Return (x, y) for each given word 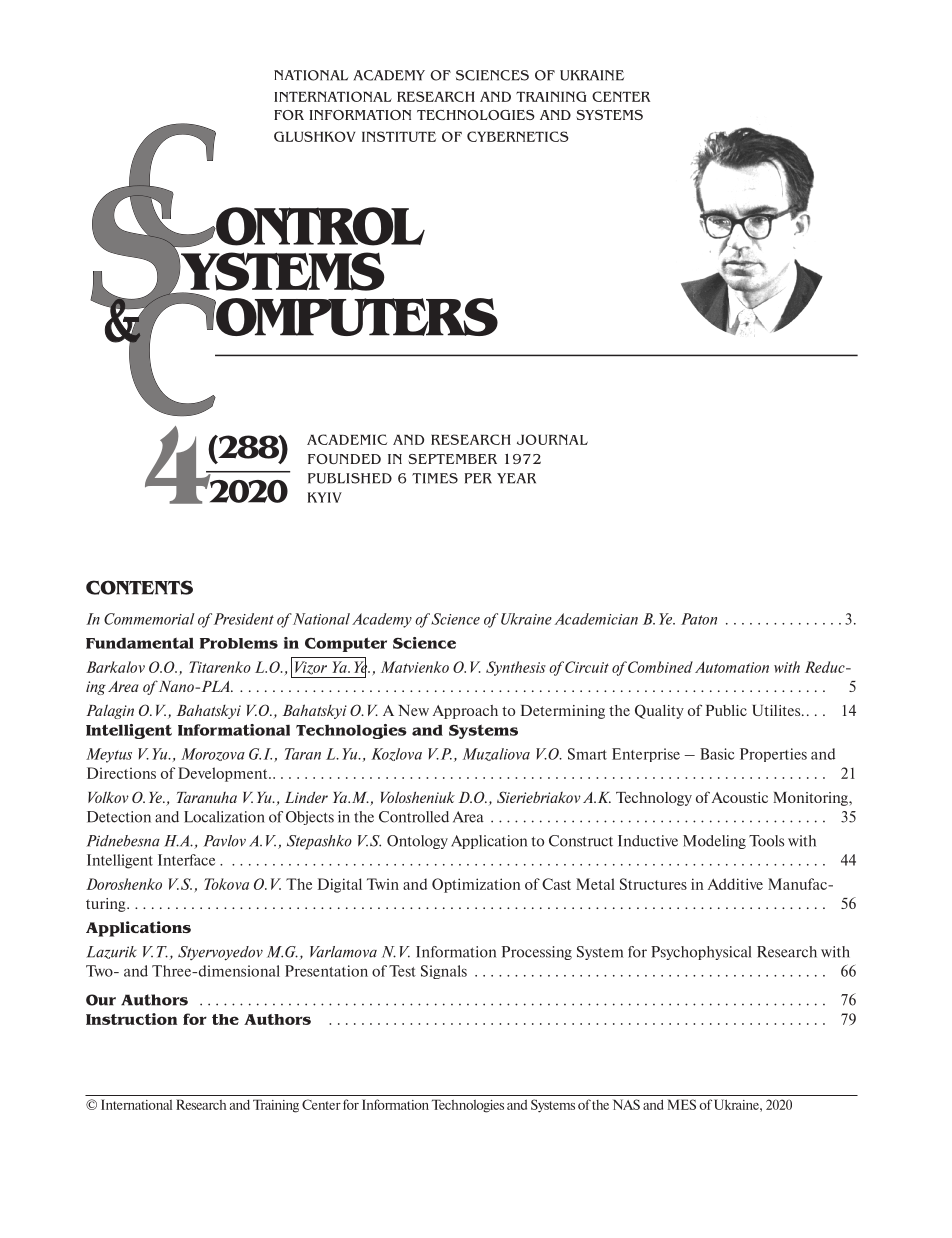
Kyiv (325, 497)
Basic (717, 754)
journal (552, 439)
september (452, 459)
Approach (465, 712)
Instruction (131, 1019)
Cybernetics (518, 136)
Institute (399, 136)
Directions (121, 773)
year (516, 478)
